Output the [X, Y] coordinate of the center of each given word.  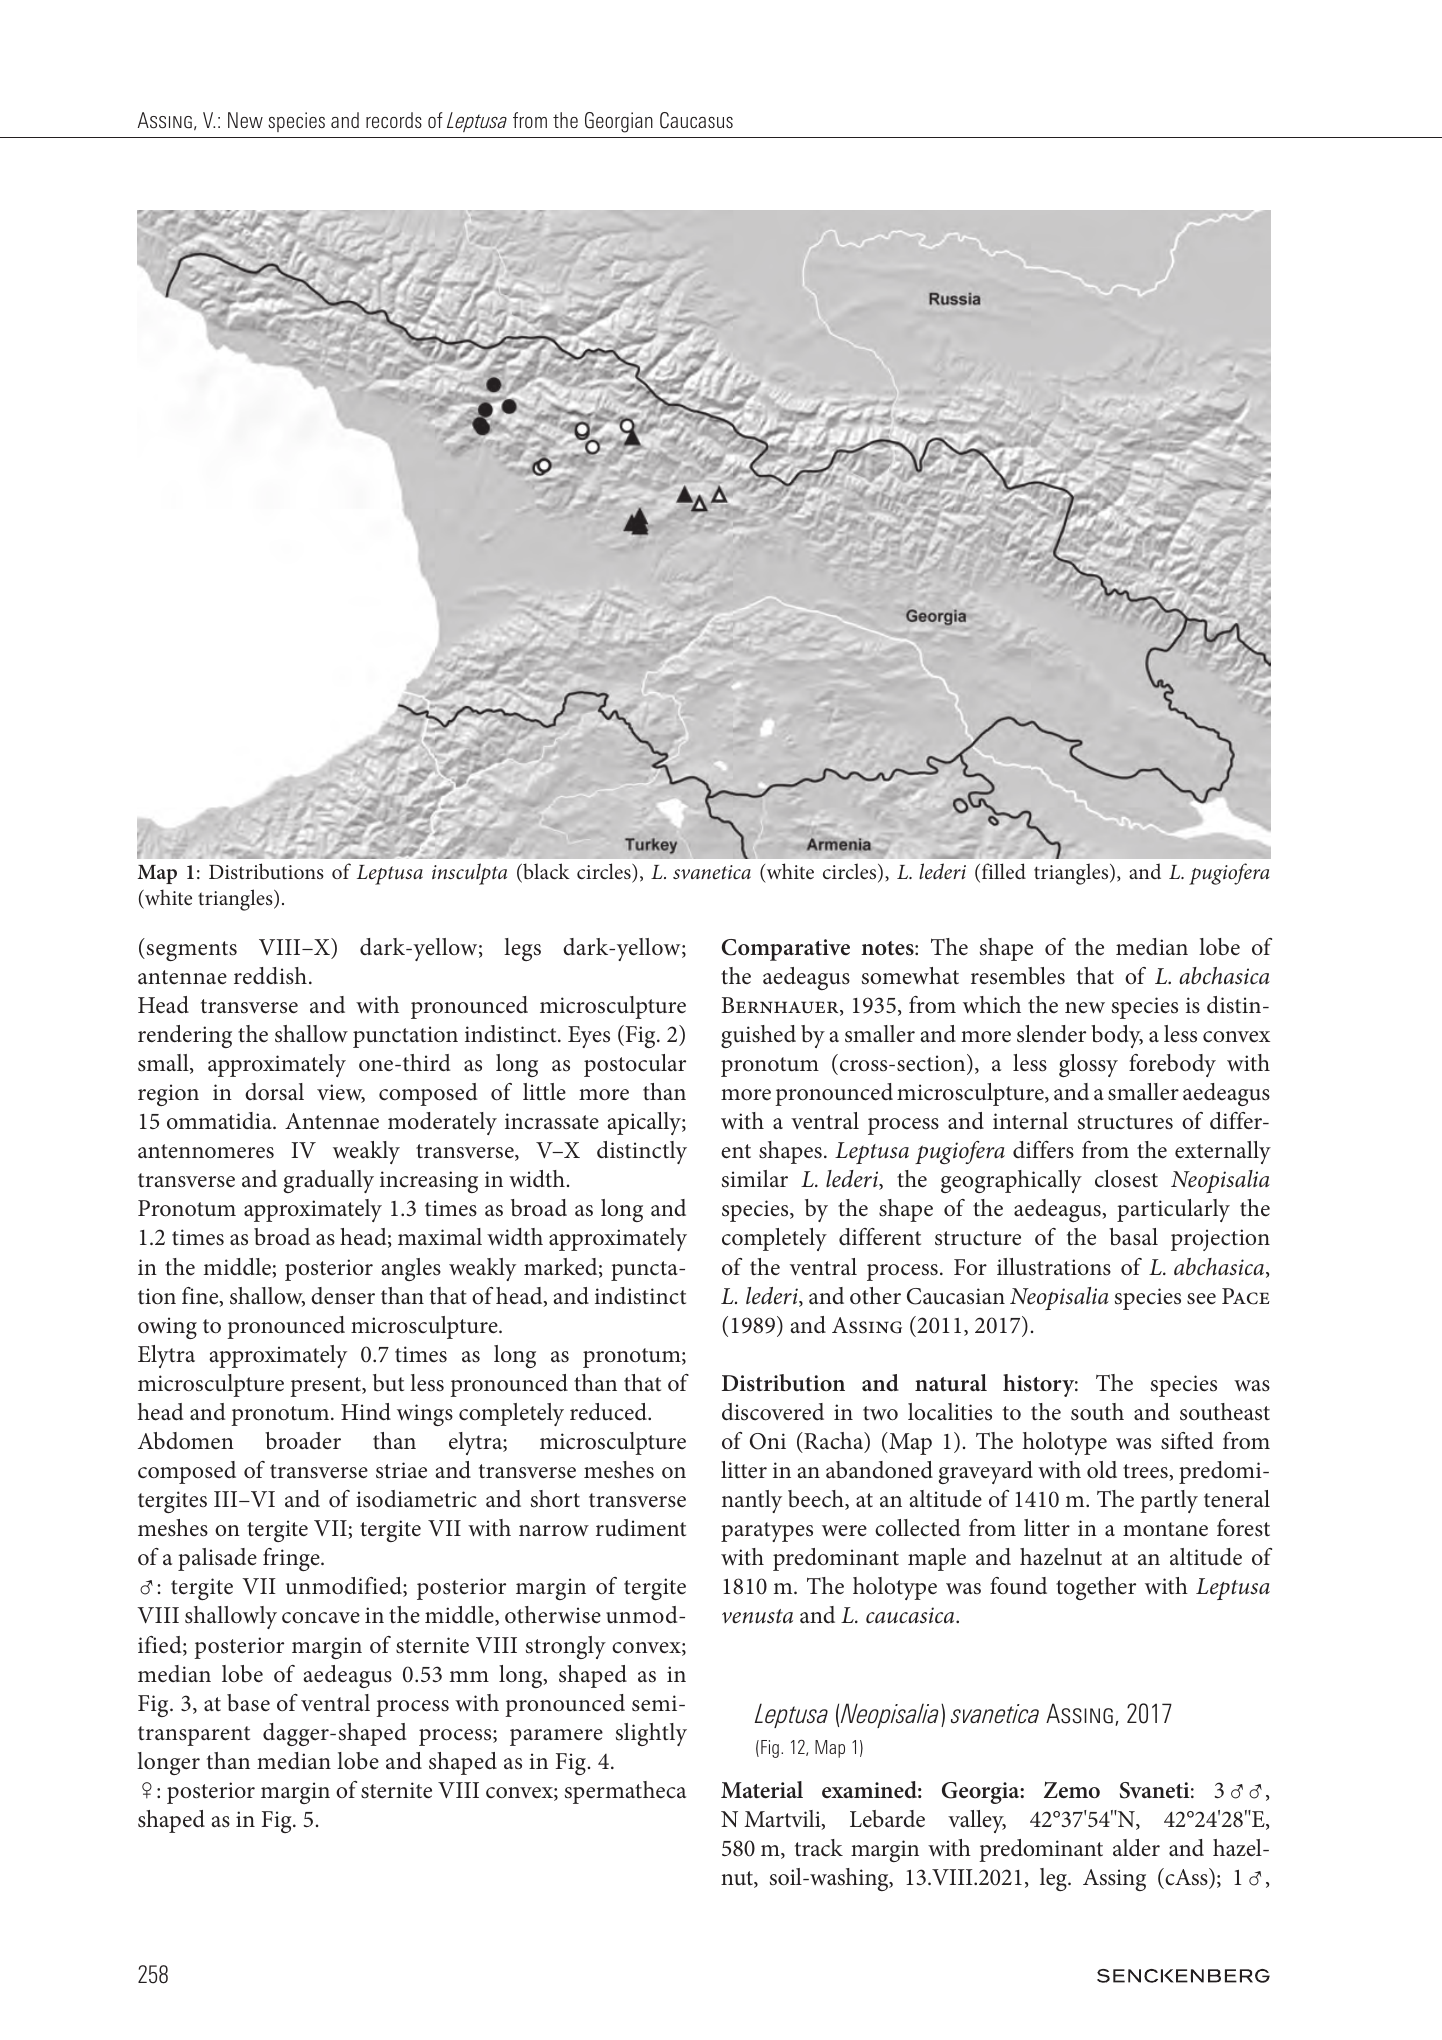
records [394, 120]
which [992, 1005]
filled [1004, 871]
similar [755, 1178]
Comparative [786, 950]
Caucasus [696, 120]
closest [1126, 1179]
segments [190, 951]
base [248, 1703]
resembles [1018, 976]
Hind [366, 1412]
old [1102, 1470]
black [545, 872]
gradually [329, 1181]
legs [522, 949]
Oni [768, 1441]
